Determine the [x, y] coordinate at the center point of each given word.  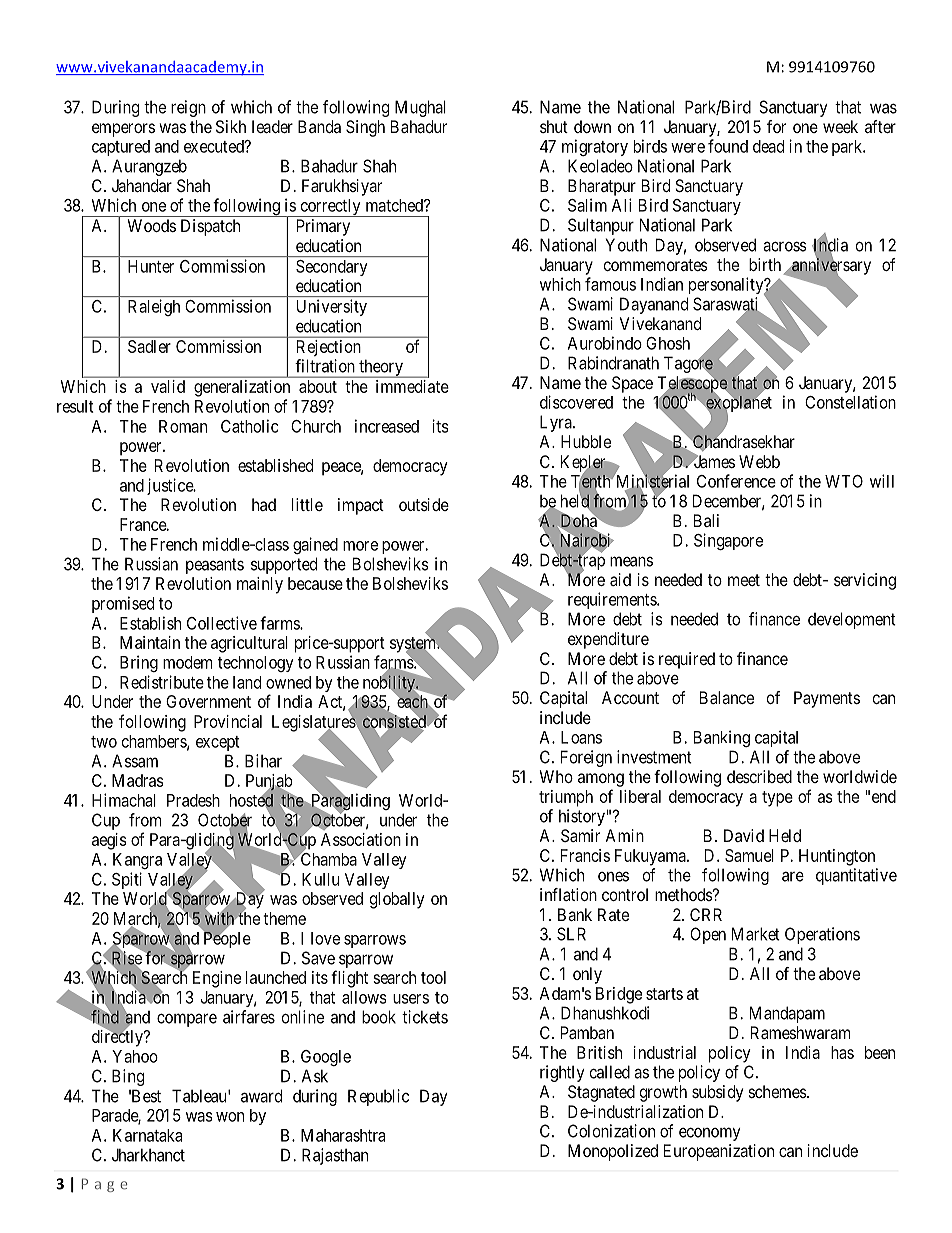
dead [768, 146]
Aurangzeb [149, 167]
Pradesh [193, 800]
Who [556, 776]
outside [424, 504]
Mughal [420, 108]
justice [171, 486]
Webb [759, 461]
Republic [378, 1097]
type [777, 799]
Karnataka [147, 1135]
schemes [778, 1091]
